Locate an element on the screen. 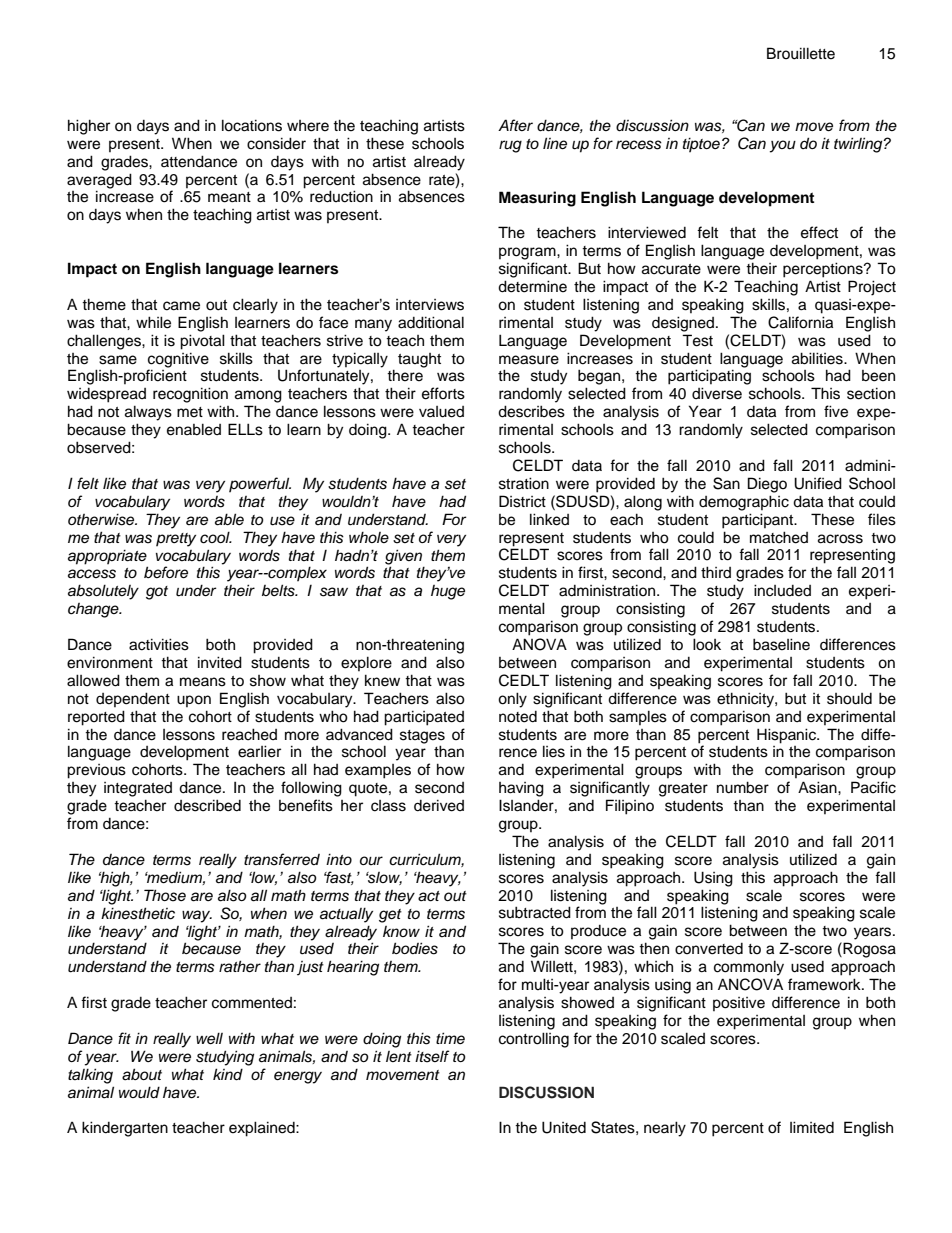 This screenshot has height=1233, width=952. measure is located at coordinates (529, 360).
